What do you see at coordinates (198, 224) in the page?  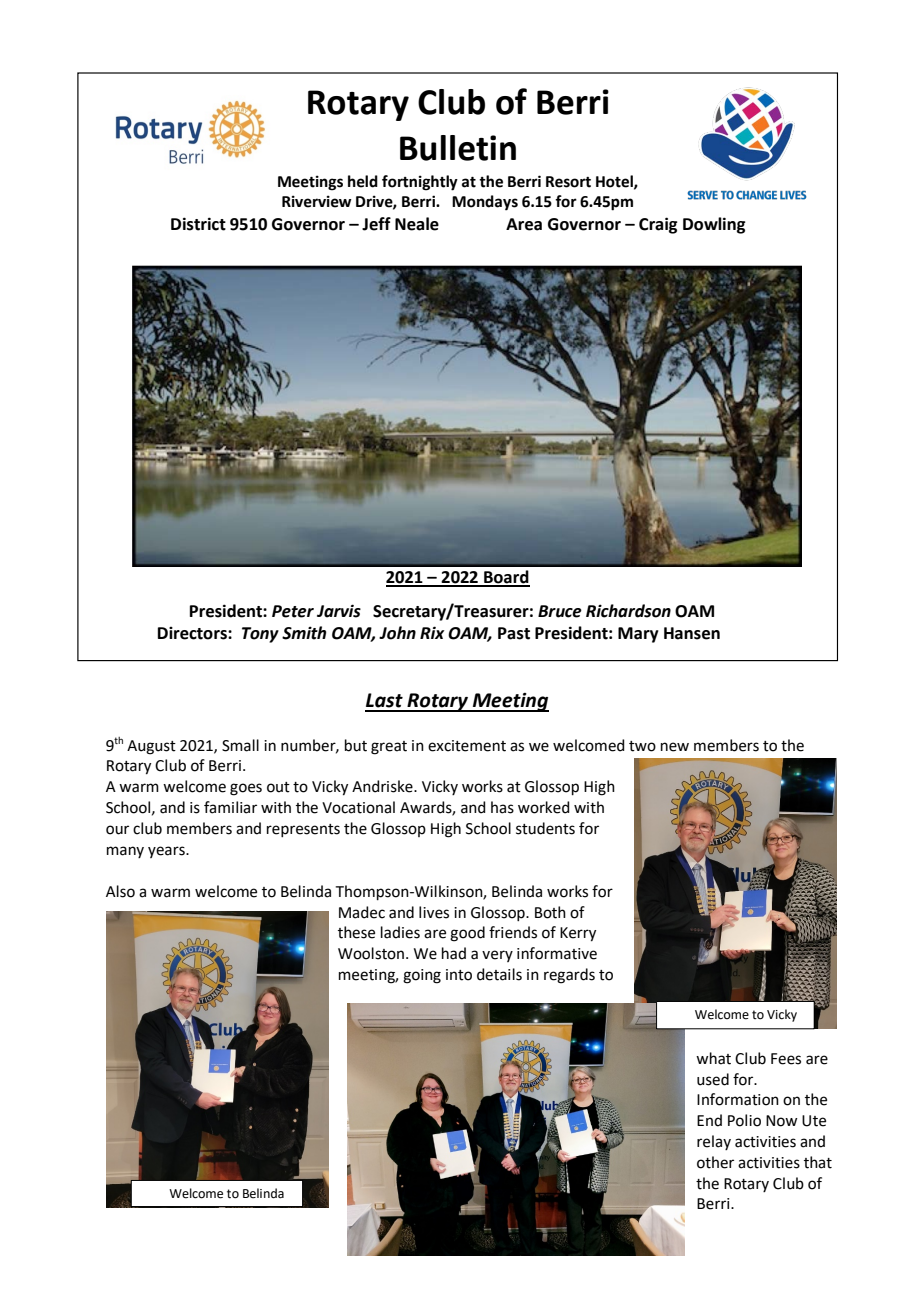 I see `District` at bounding box center [198, 224].
